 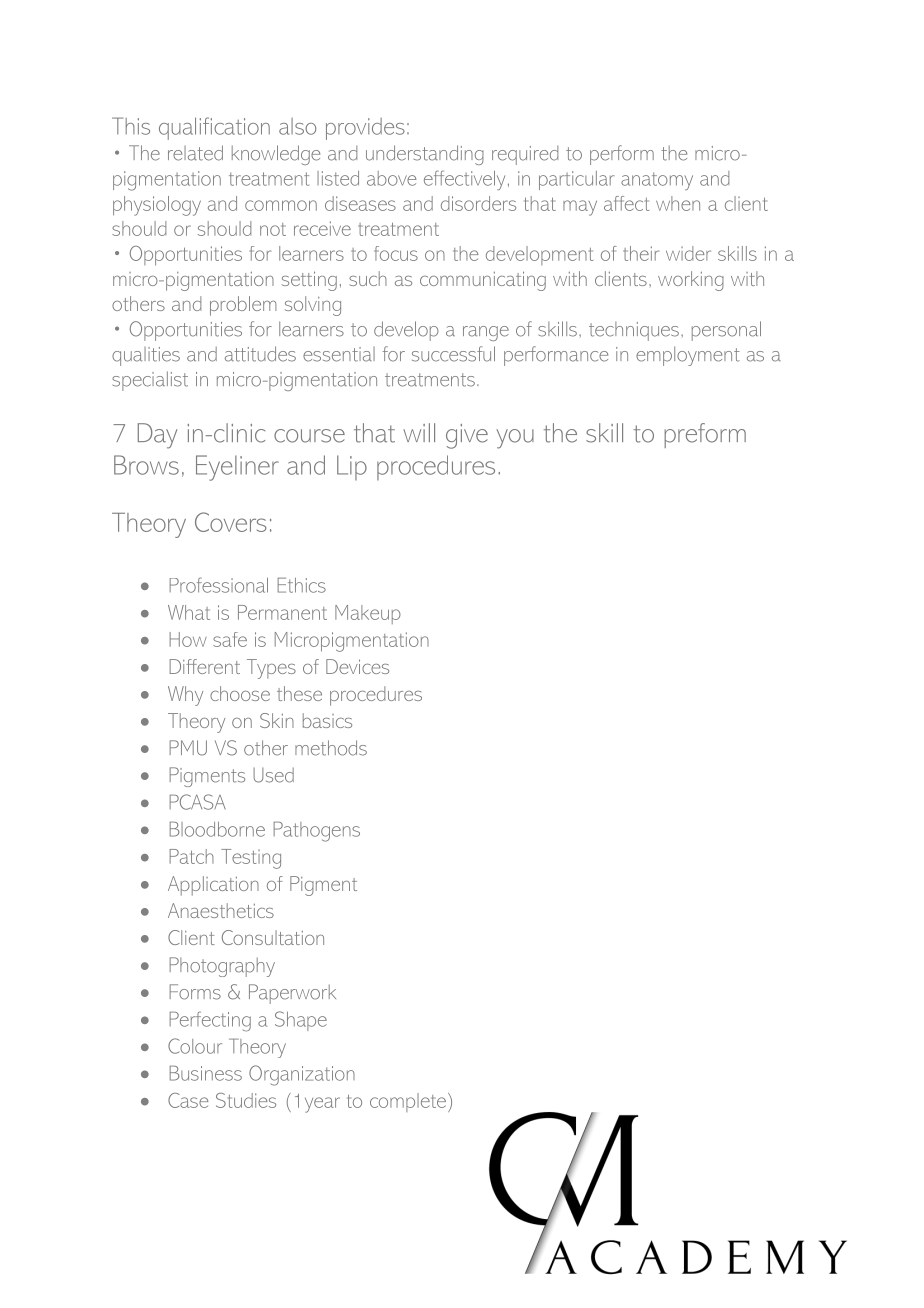 I want to click on Business, so click(x=206, y=1073).
